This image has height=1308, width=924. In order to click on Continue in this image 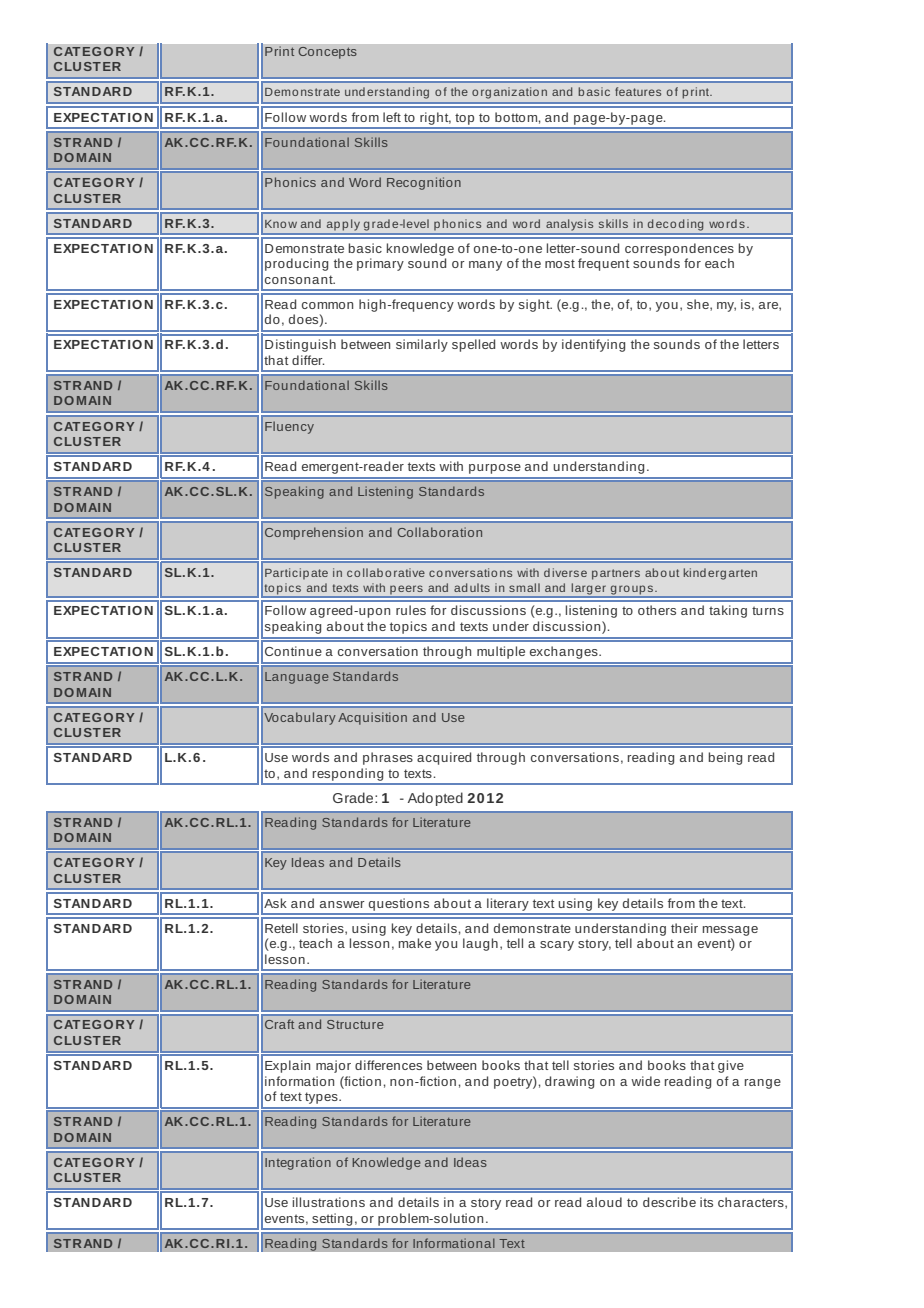, I will do `click(293, 651)`.
